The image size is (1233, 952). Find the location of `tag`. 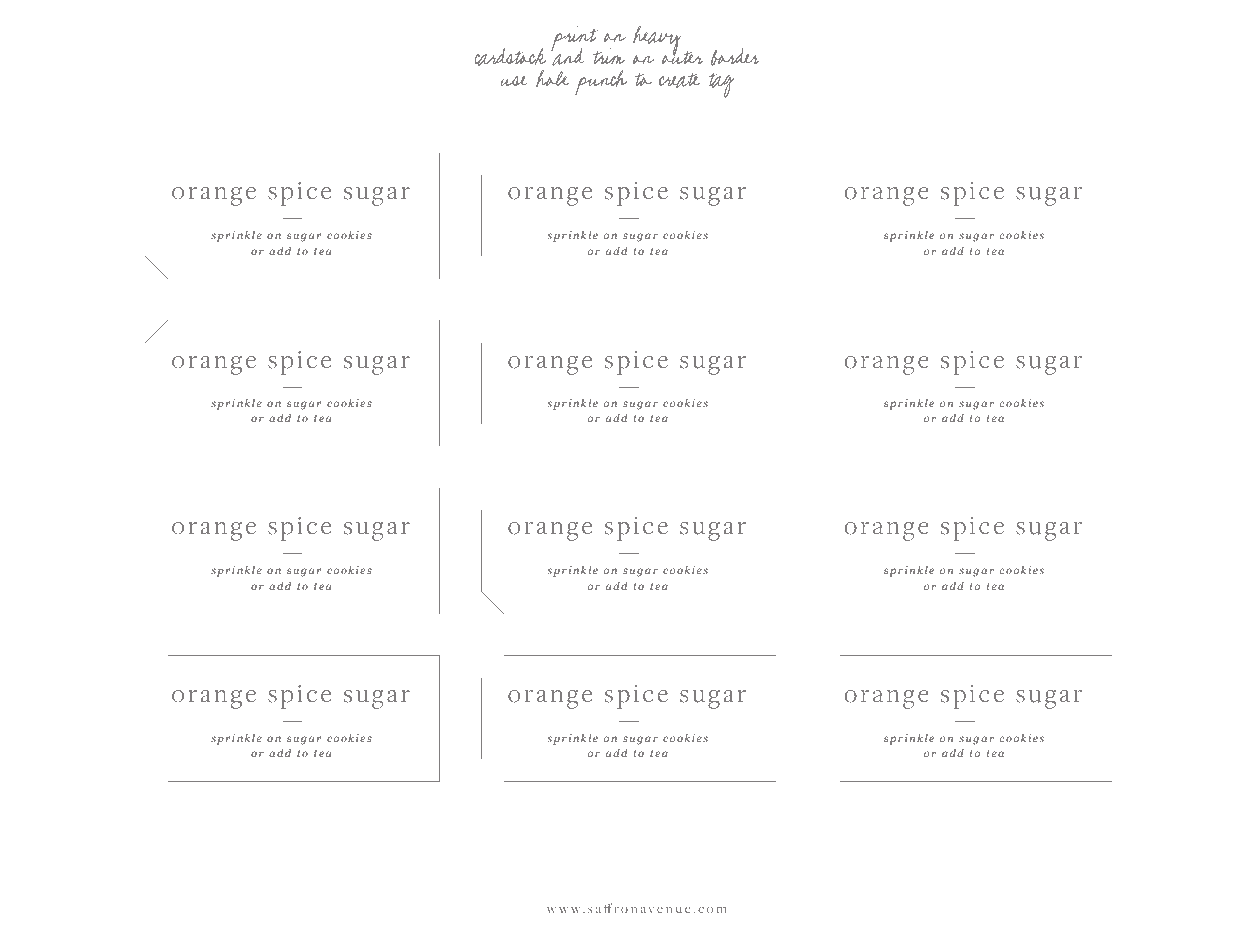

tag is located at coordinates (721, 85).
